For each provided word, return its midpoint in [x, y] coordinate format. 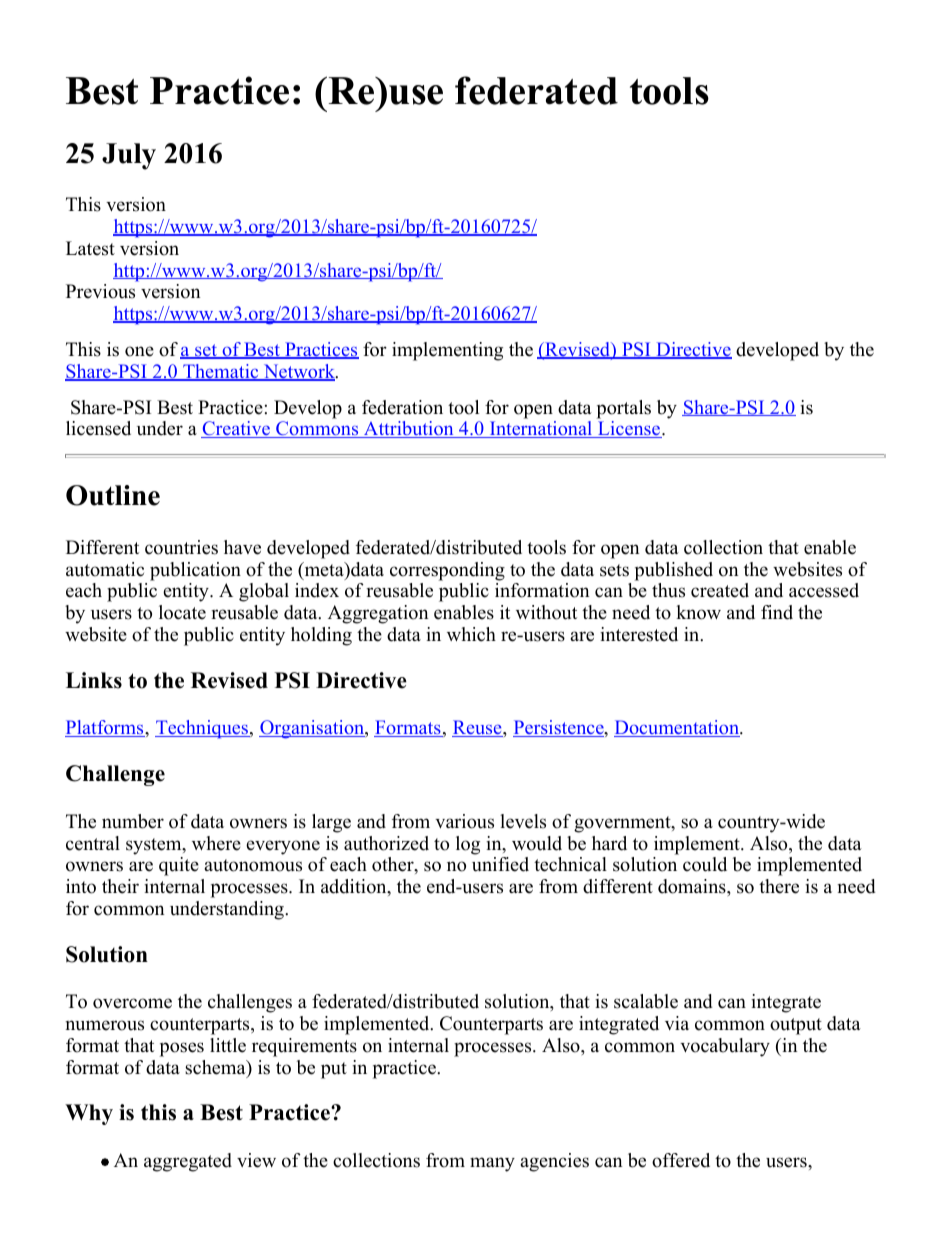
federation [402, 407]
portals [624, 409]
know [698, 612]
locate [182, 612]
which [471, 634]
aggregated [188, 1162]
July [129, 156]
